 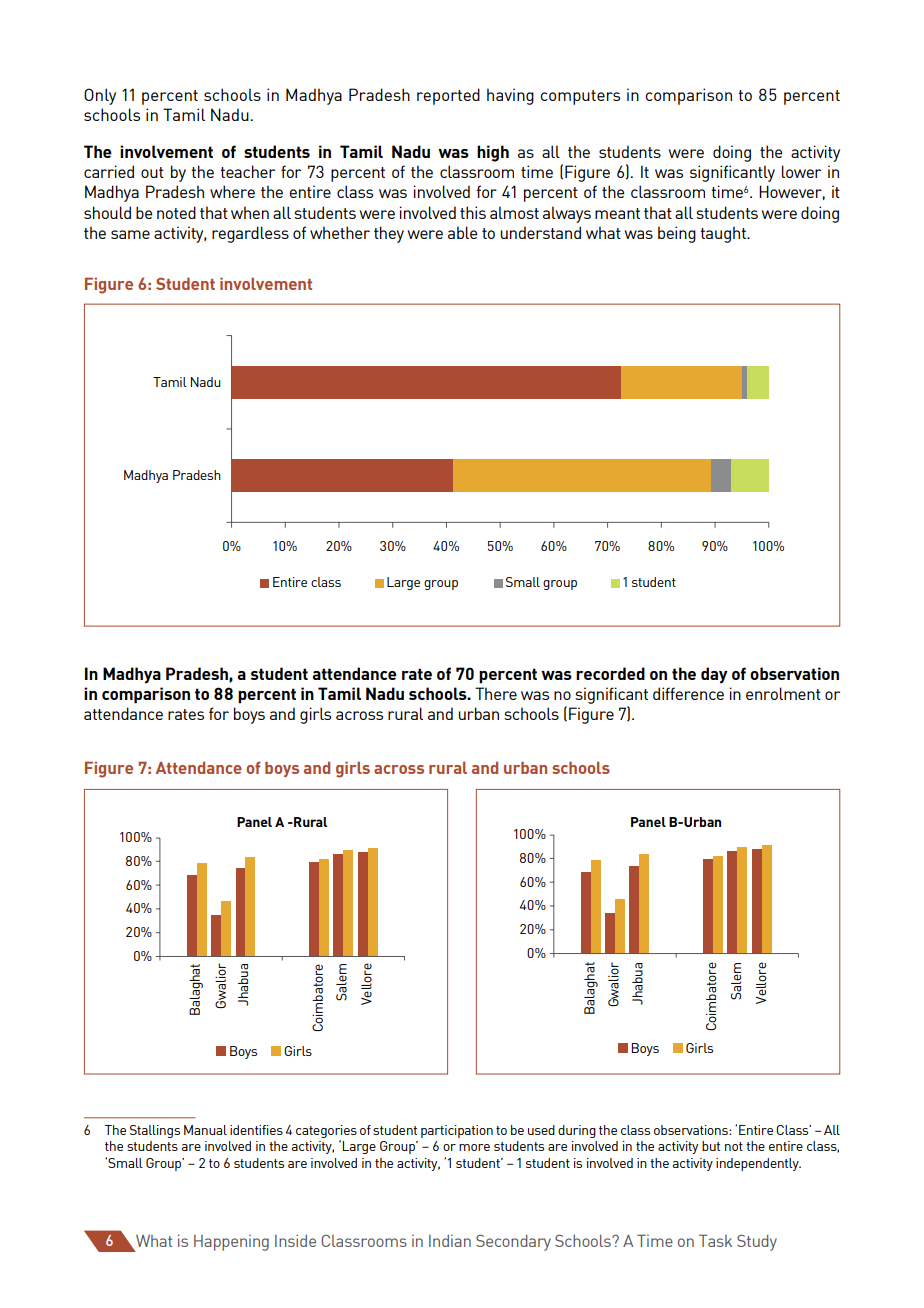 What do you see at coordinates (130, 234) in the screenshot?
I see `same` at bounding box center [130, 234].
